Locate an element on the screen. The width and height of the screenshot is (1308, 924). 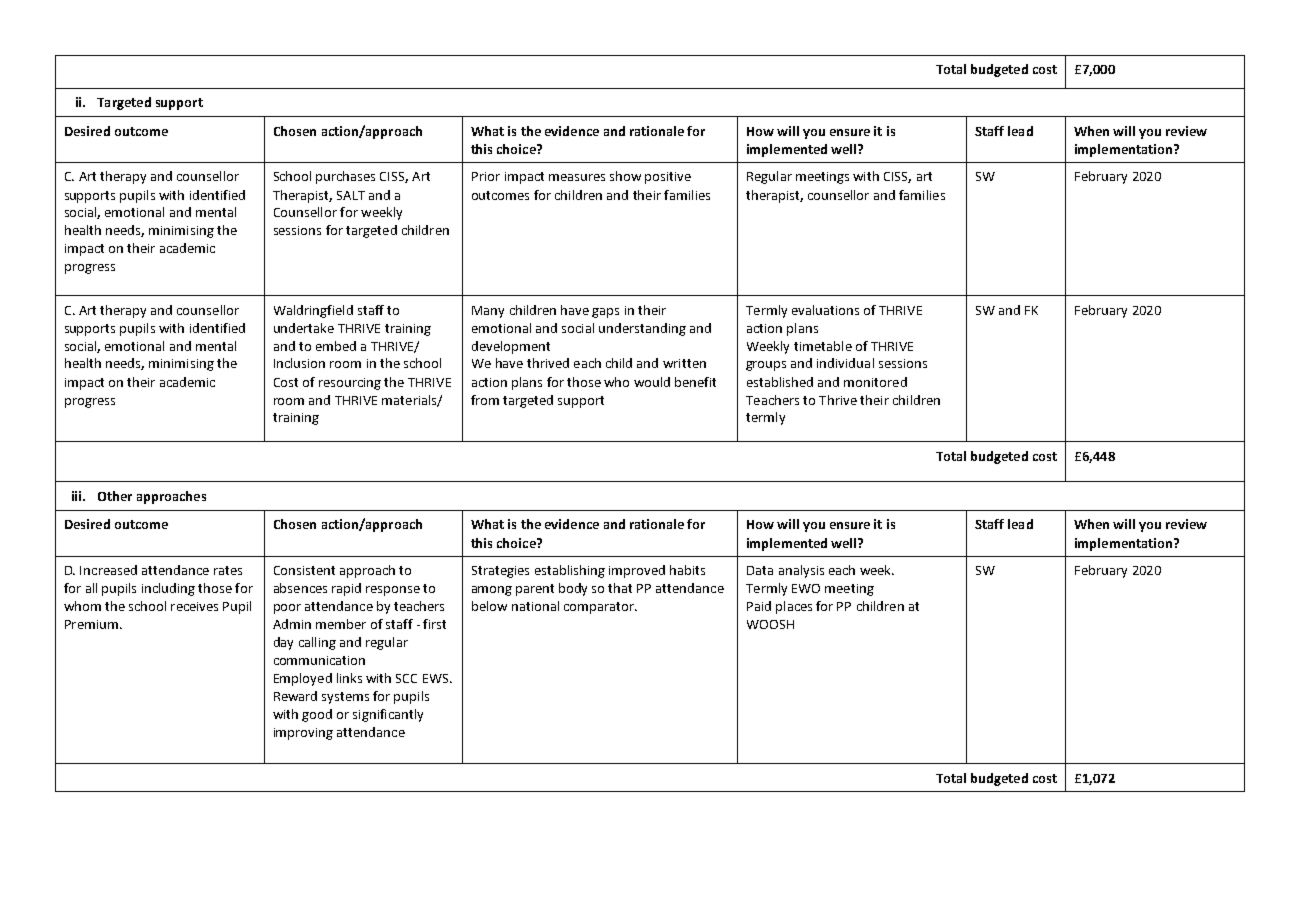
undertake is located at coordinates (304, 328).
